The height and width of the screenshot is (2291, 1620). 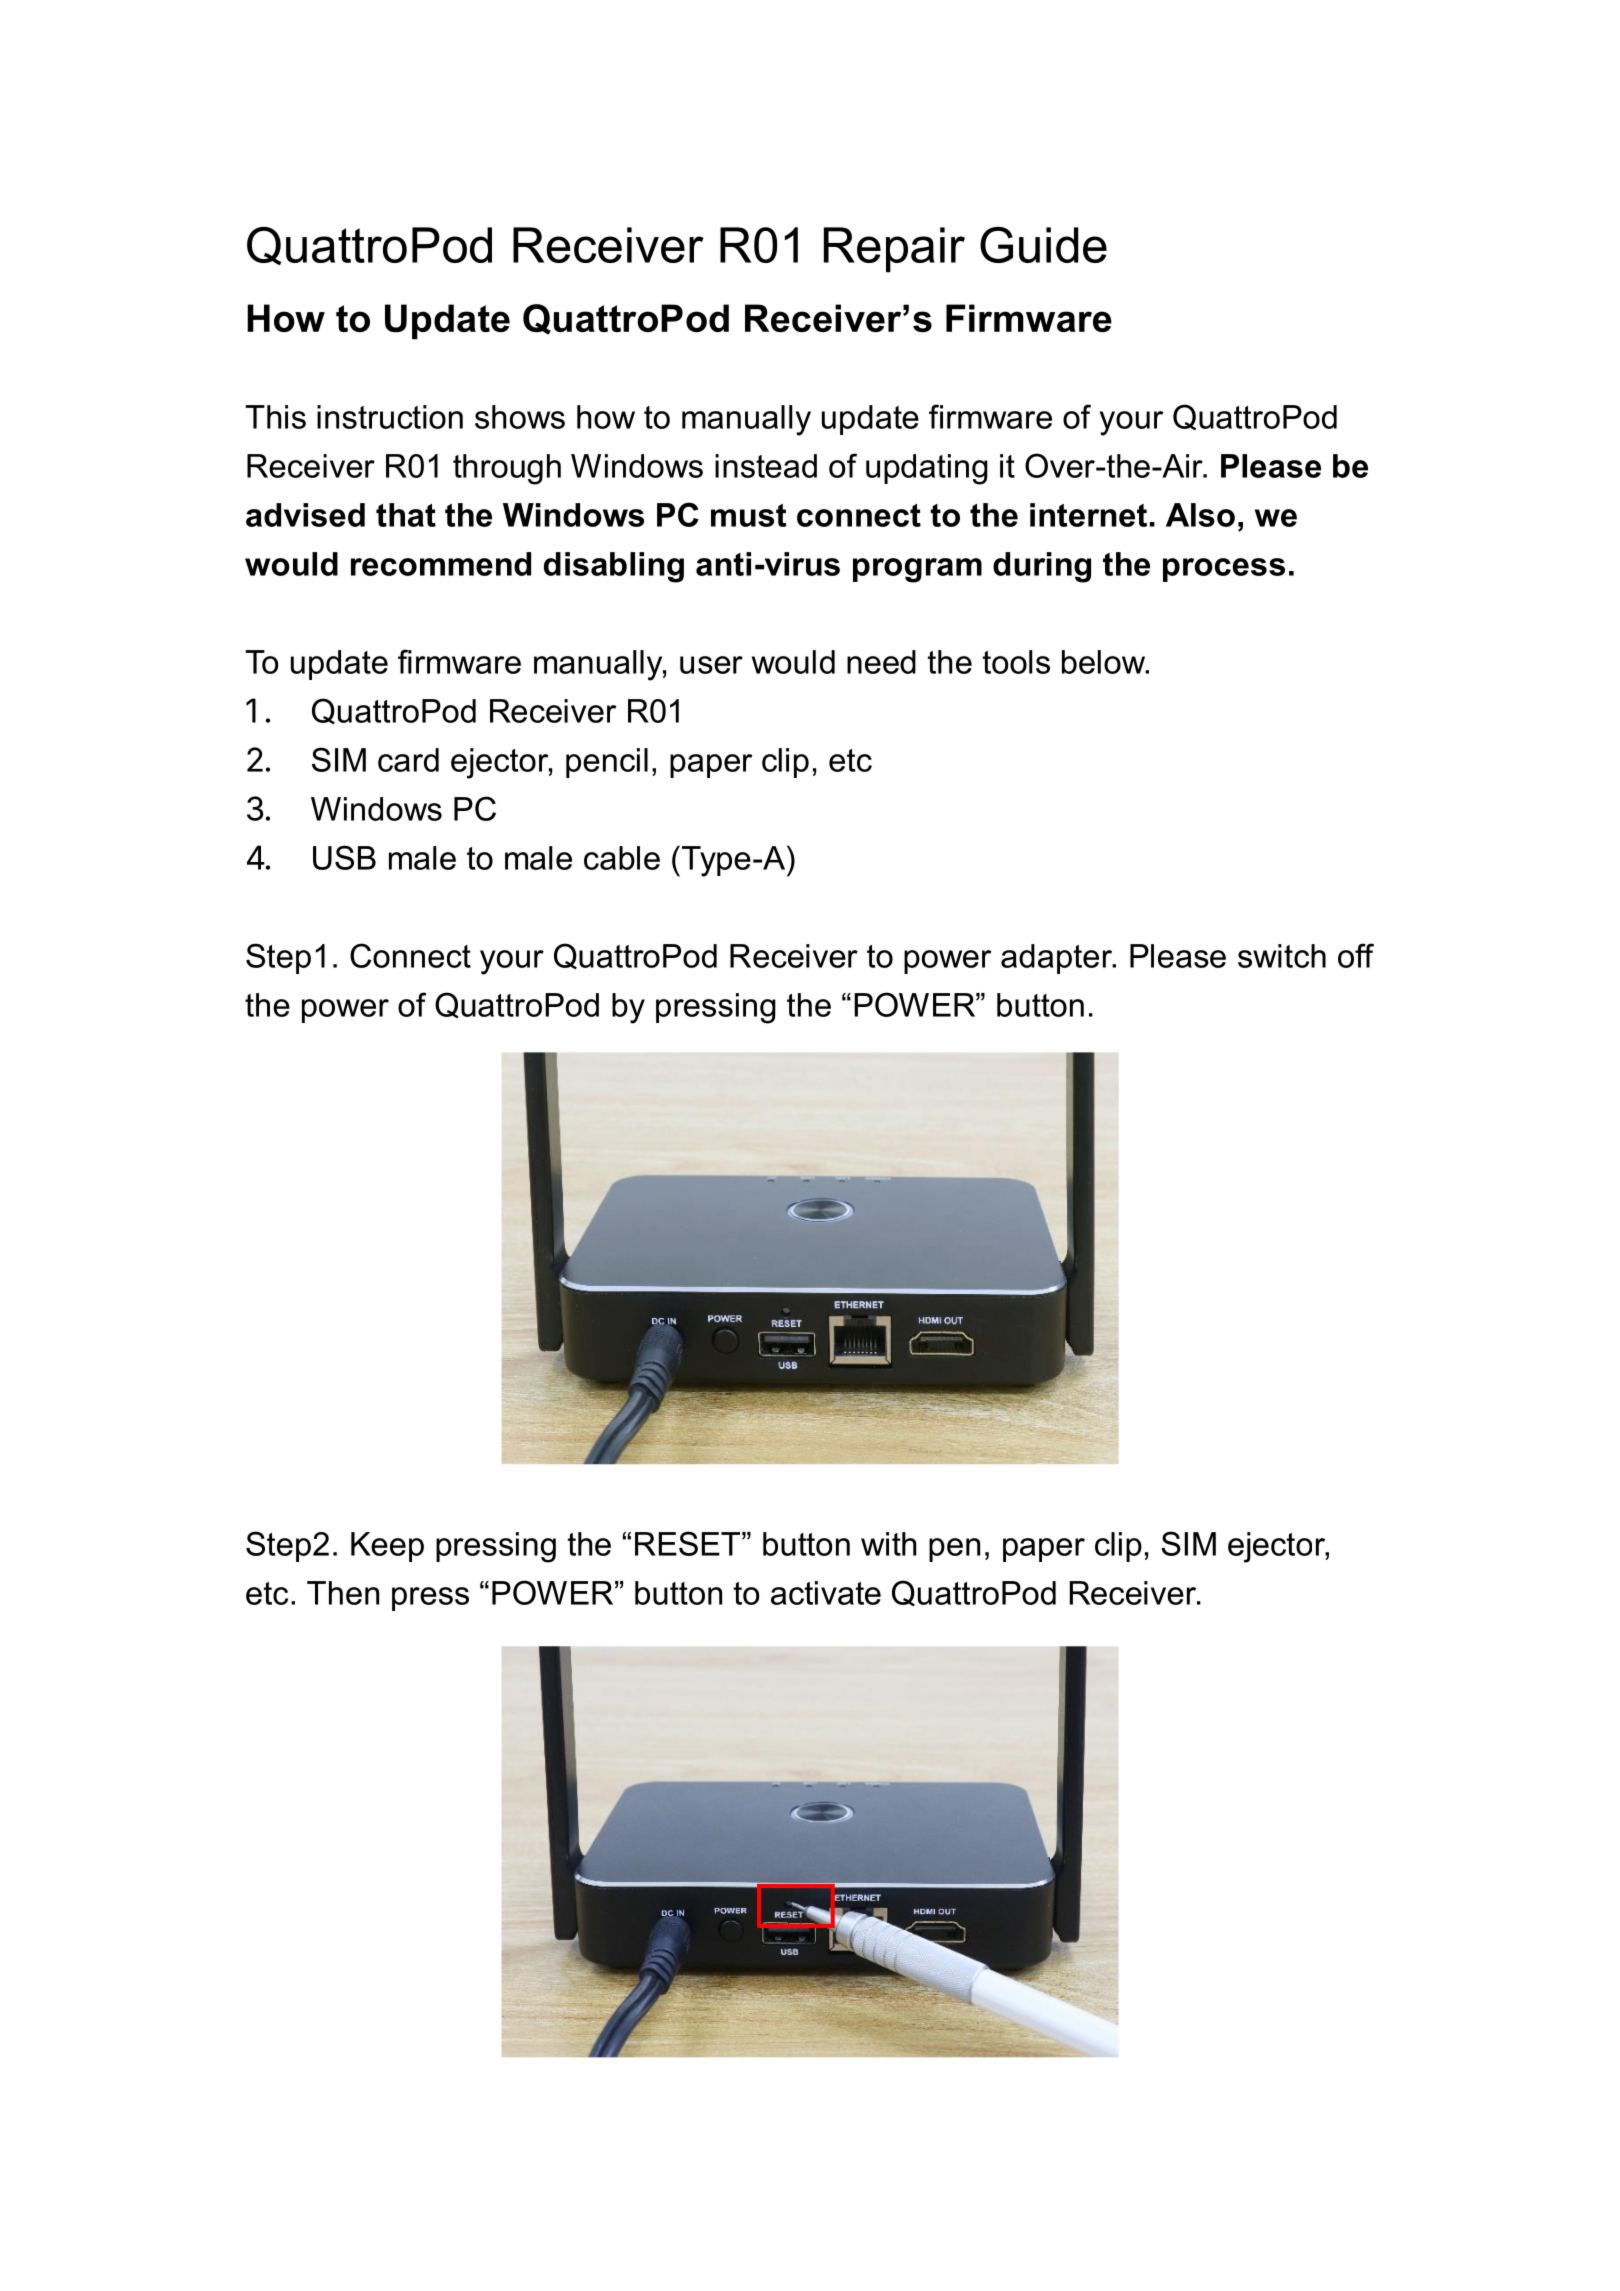 I want to click on with, so click(x=889, y=1544).
